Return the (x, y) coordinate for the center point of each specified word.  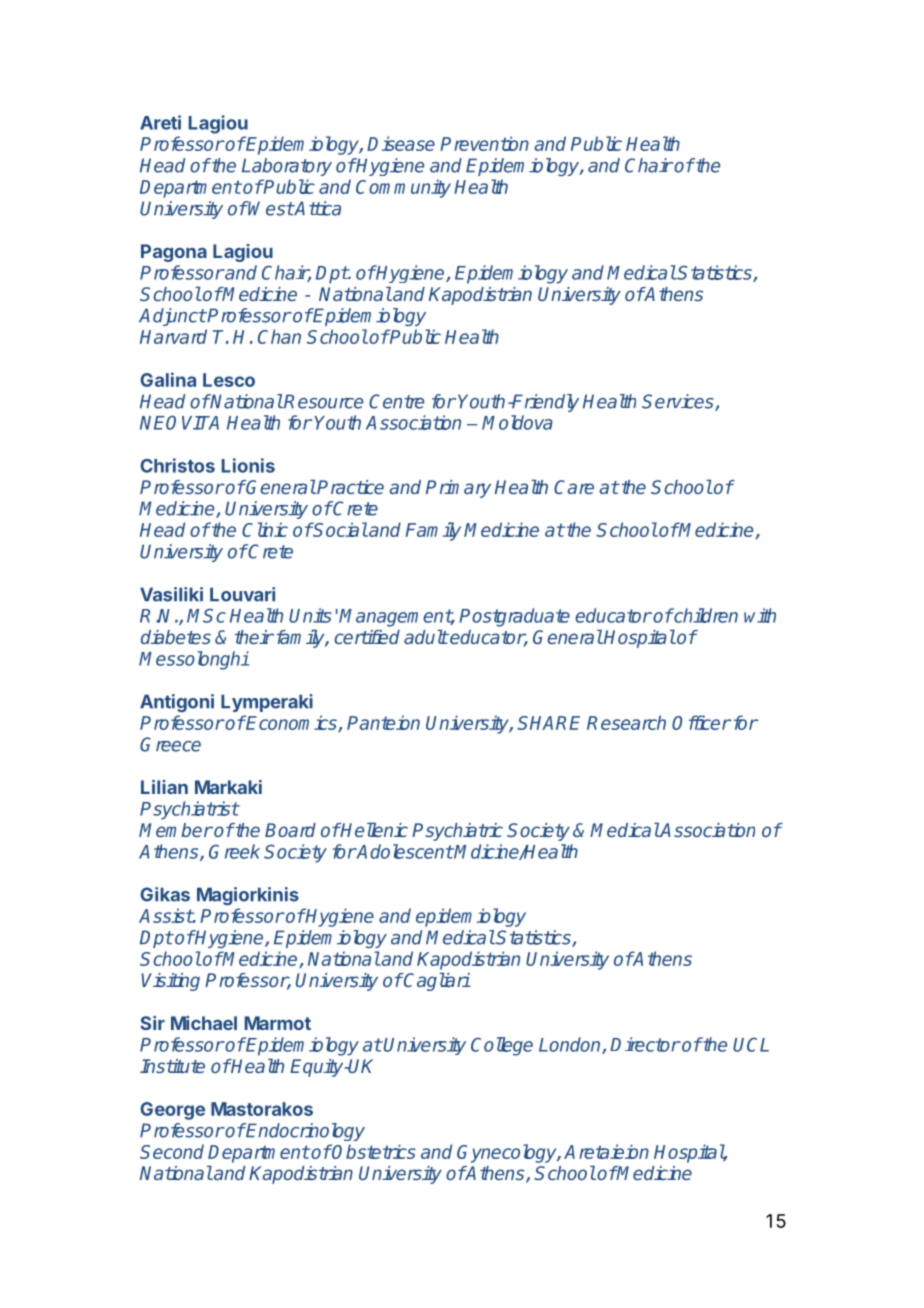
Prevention (484, 143)
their (254, 637)
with (760, 615)
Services (679, 402)
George (172, 1111)
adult (426, 637)
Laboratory (287, 167)
